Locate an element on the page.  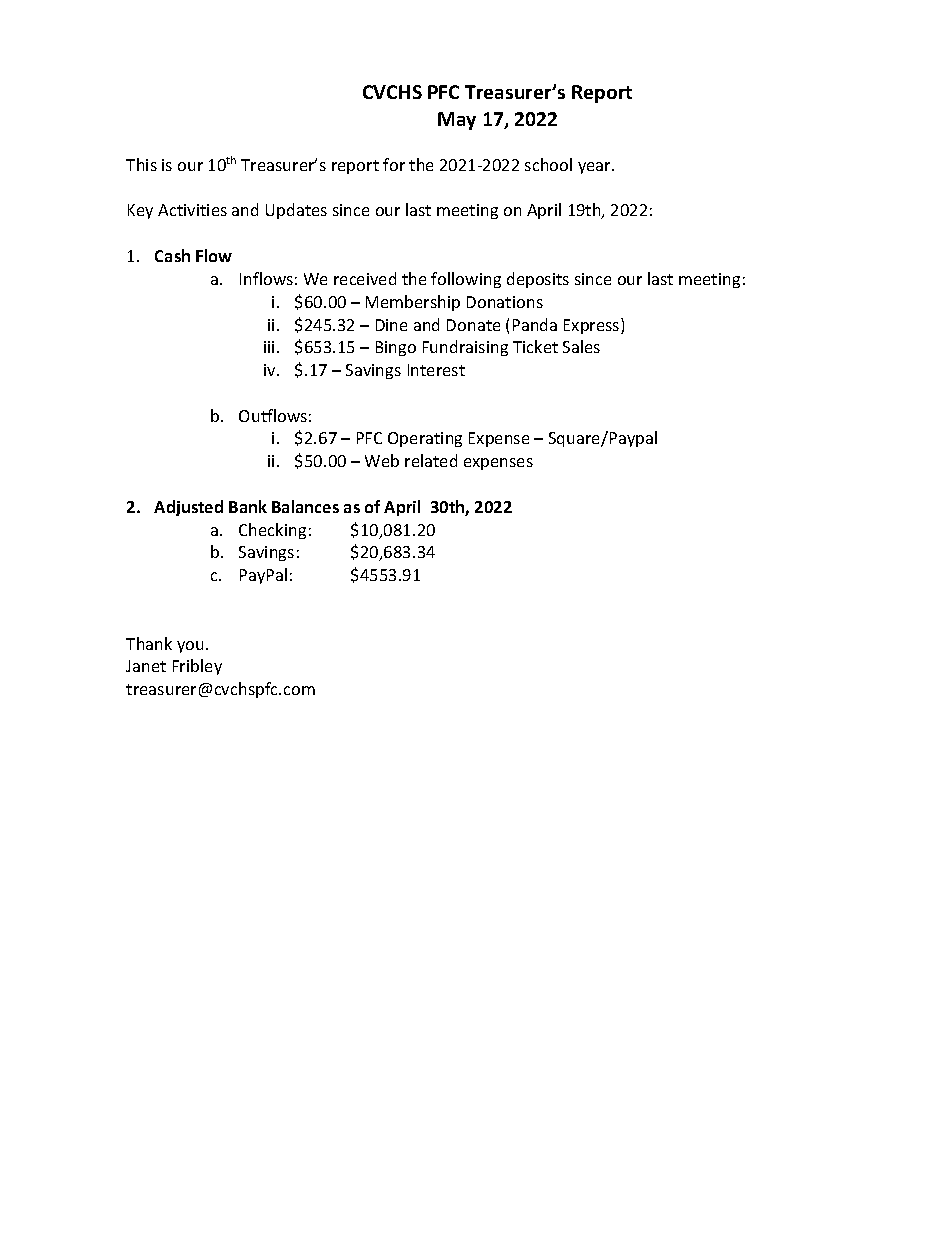
Cash is located at coordinates (172, 255).
